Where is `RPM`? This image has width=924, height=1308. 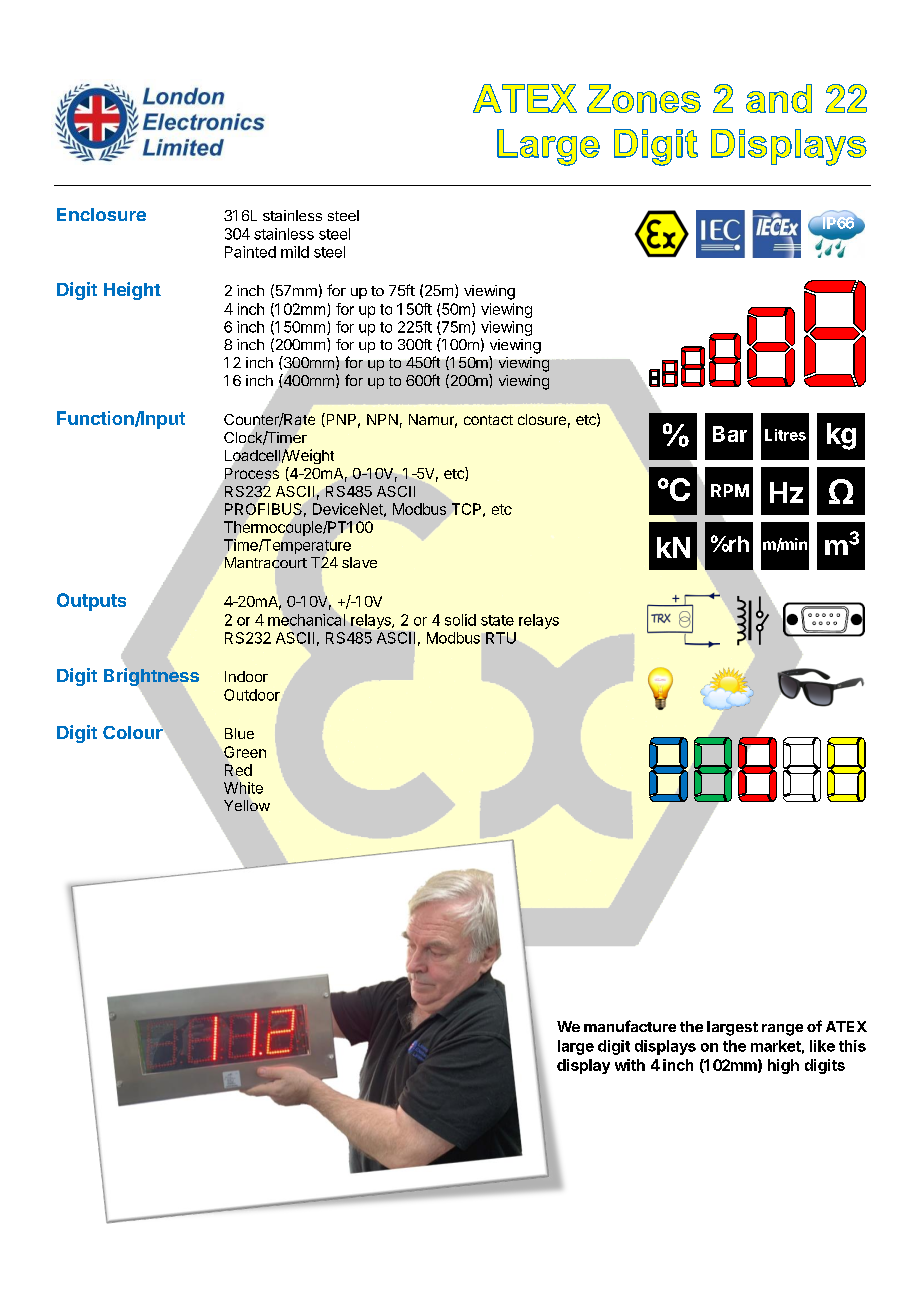
RPM is located at coordinates (730, 490).
